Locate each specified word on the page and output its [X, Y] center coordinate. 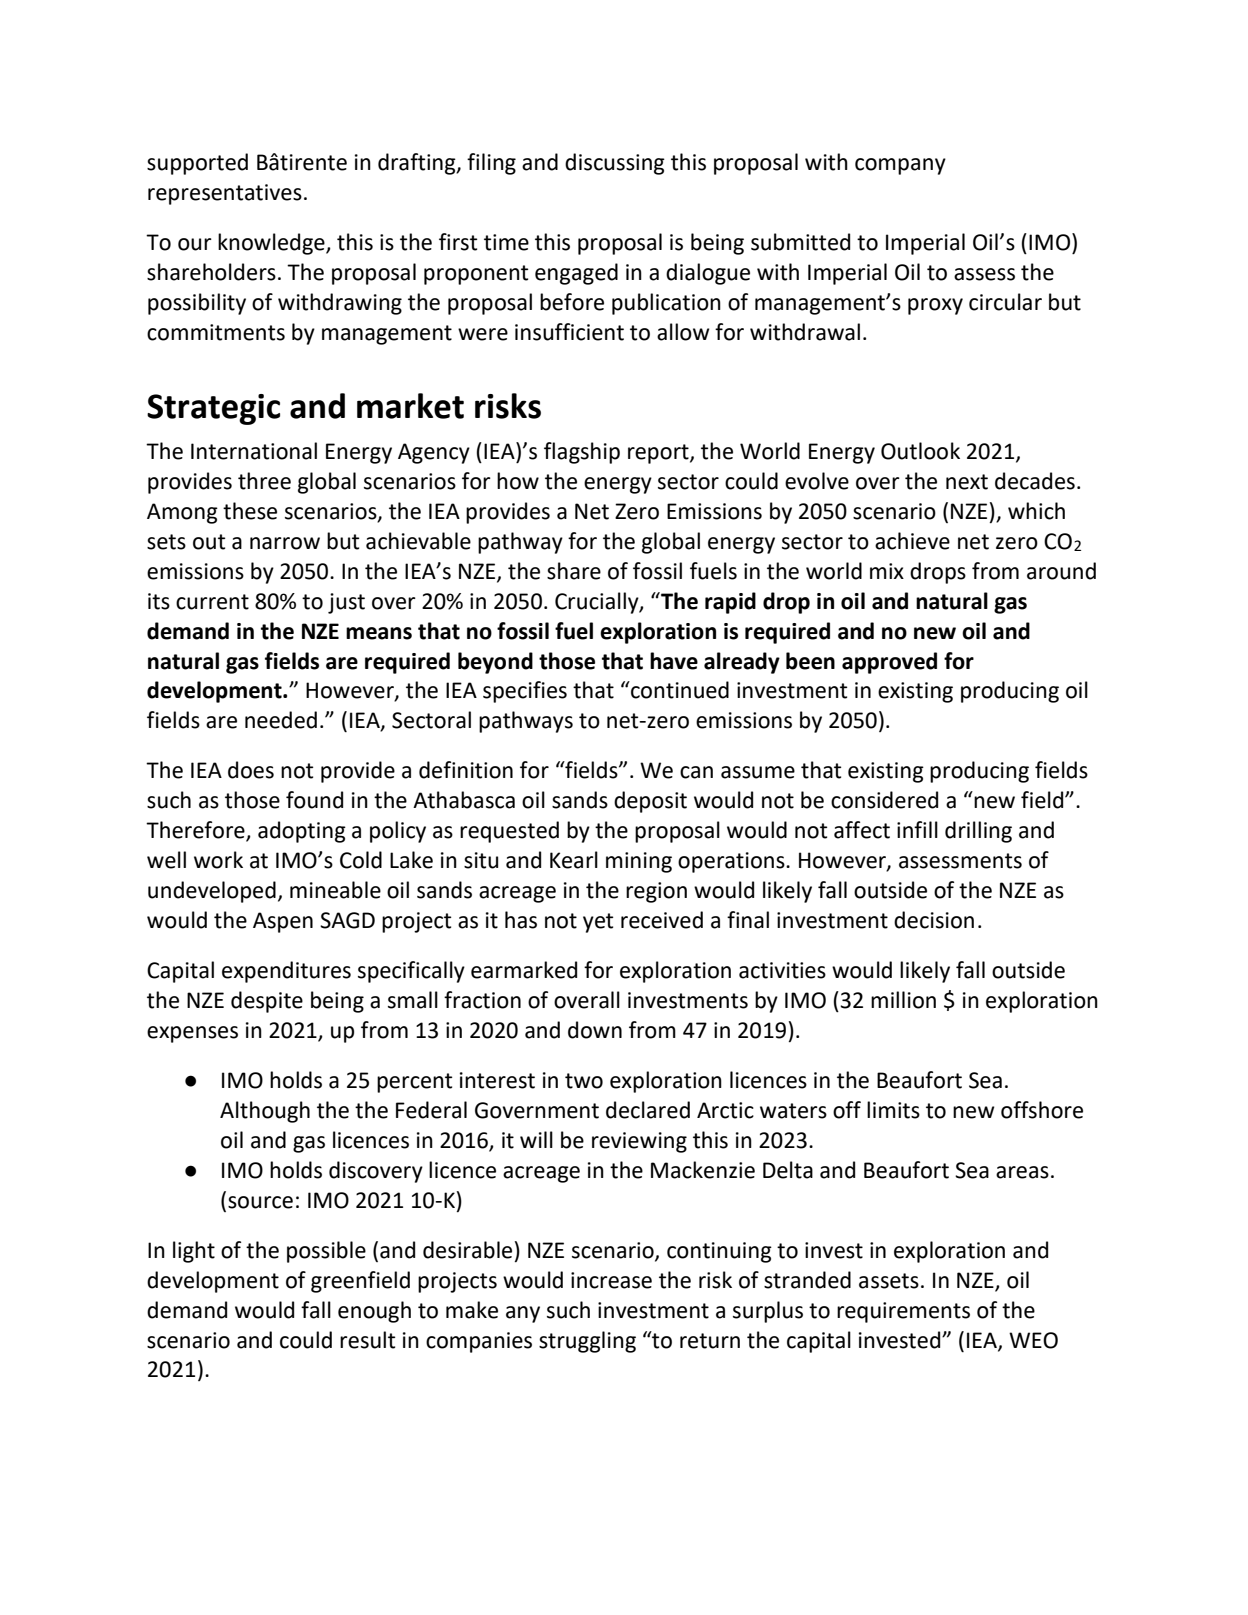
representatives [225, 194]
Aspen [283, 922]
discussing [615, 164]
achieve [912, 541]
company [900, 166]
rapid [730, 603]
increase [611, 1280]
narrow [285, 543]
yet [598, 923]
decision [934, 920]
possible [326, 1252]
